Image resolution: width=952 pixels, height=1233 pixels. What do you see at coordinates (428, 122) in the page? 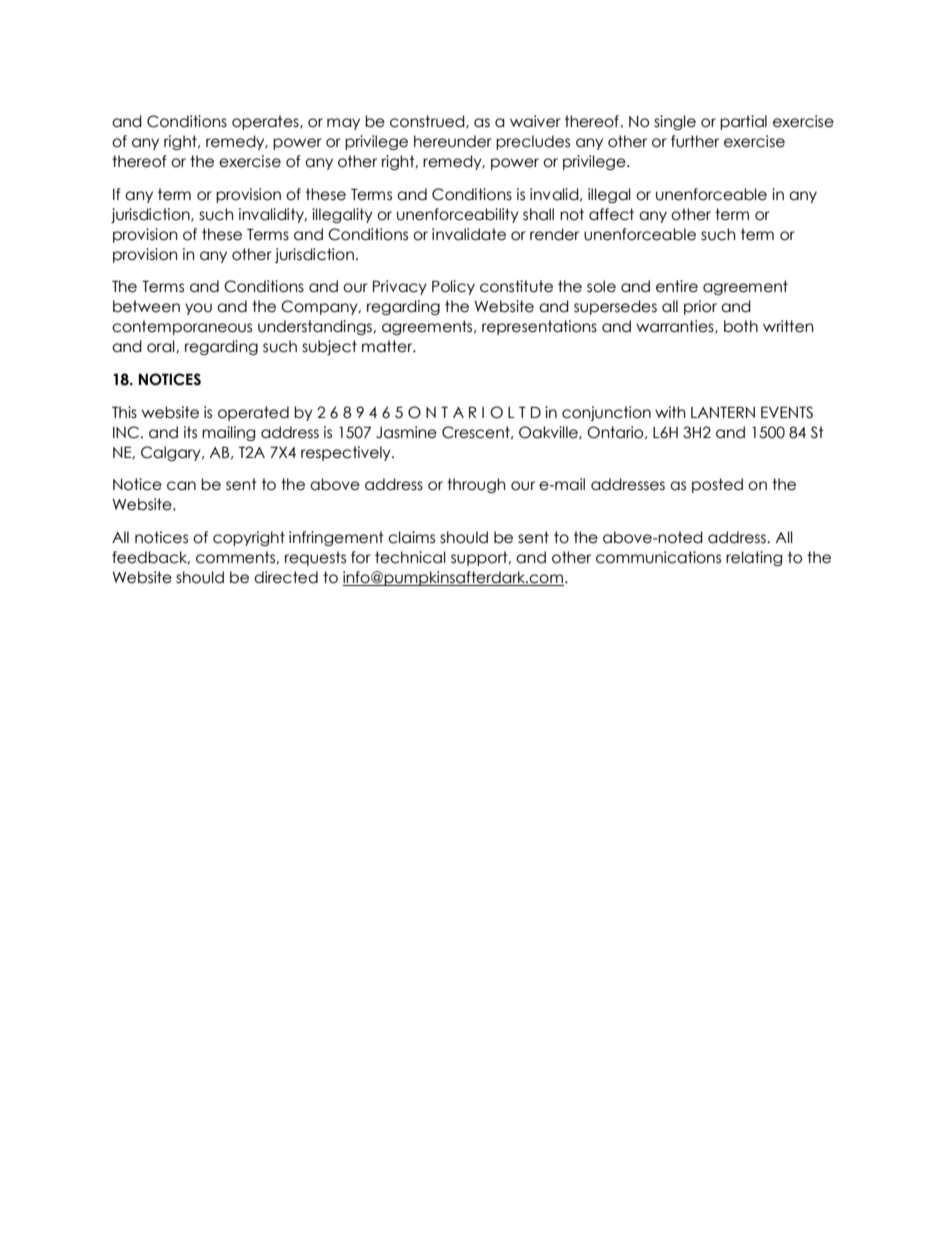
I see `construed` at bounding box center [428, 122].
